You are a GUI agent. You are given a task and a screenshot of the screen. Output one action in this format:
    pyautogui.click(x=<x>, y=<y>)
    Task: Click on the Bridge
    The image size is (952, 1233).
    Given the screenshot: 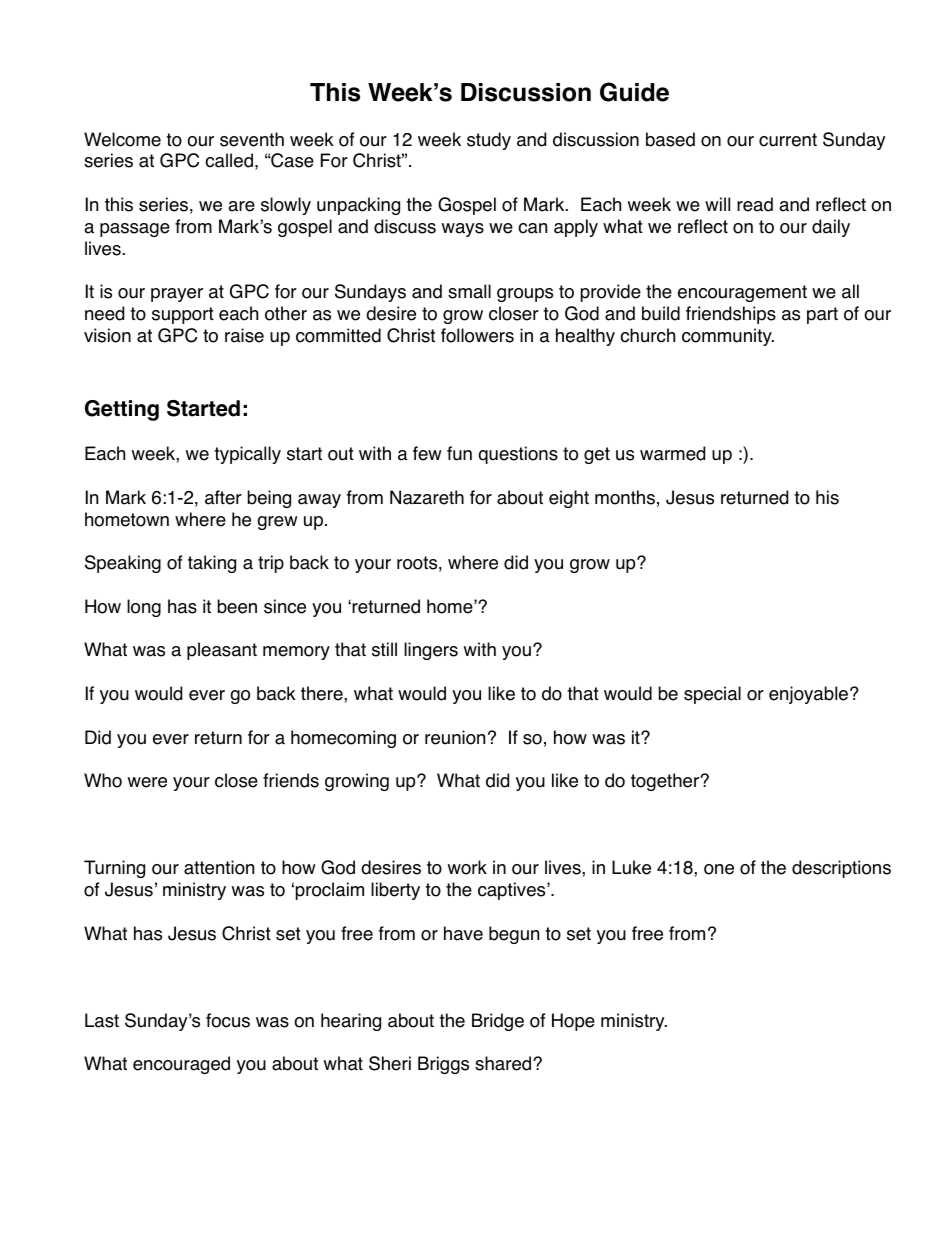 What is the action you would take?
    pyautogui.click(x=498, y=1022)
